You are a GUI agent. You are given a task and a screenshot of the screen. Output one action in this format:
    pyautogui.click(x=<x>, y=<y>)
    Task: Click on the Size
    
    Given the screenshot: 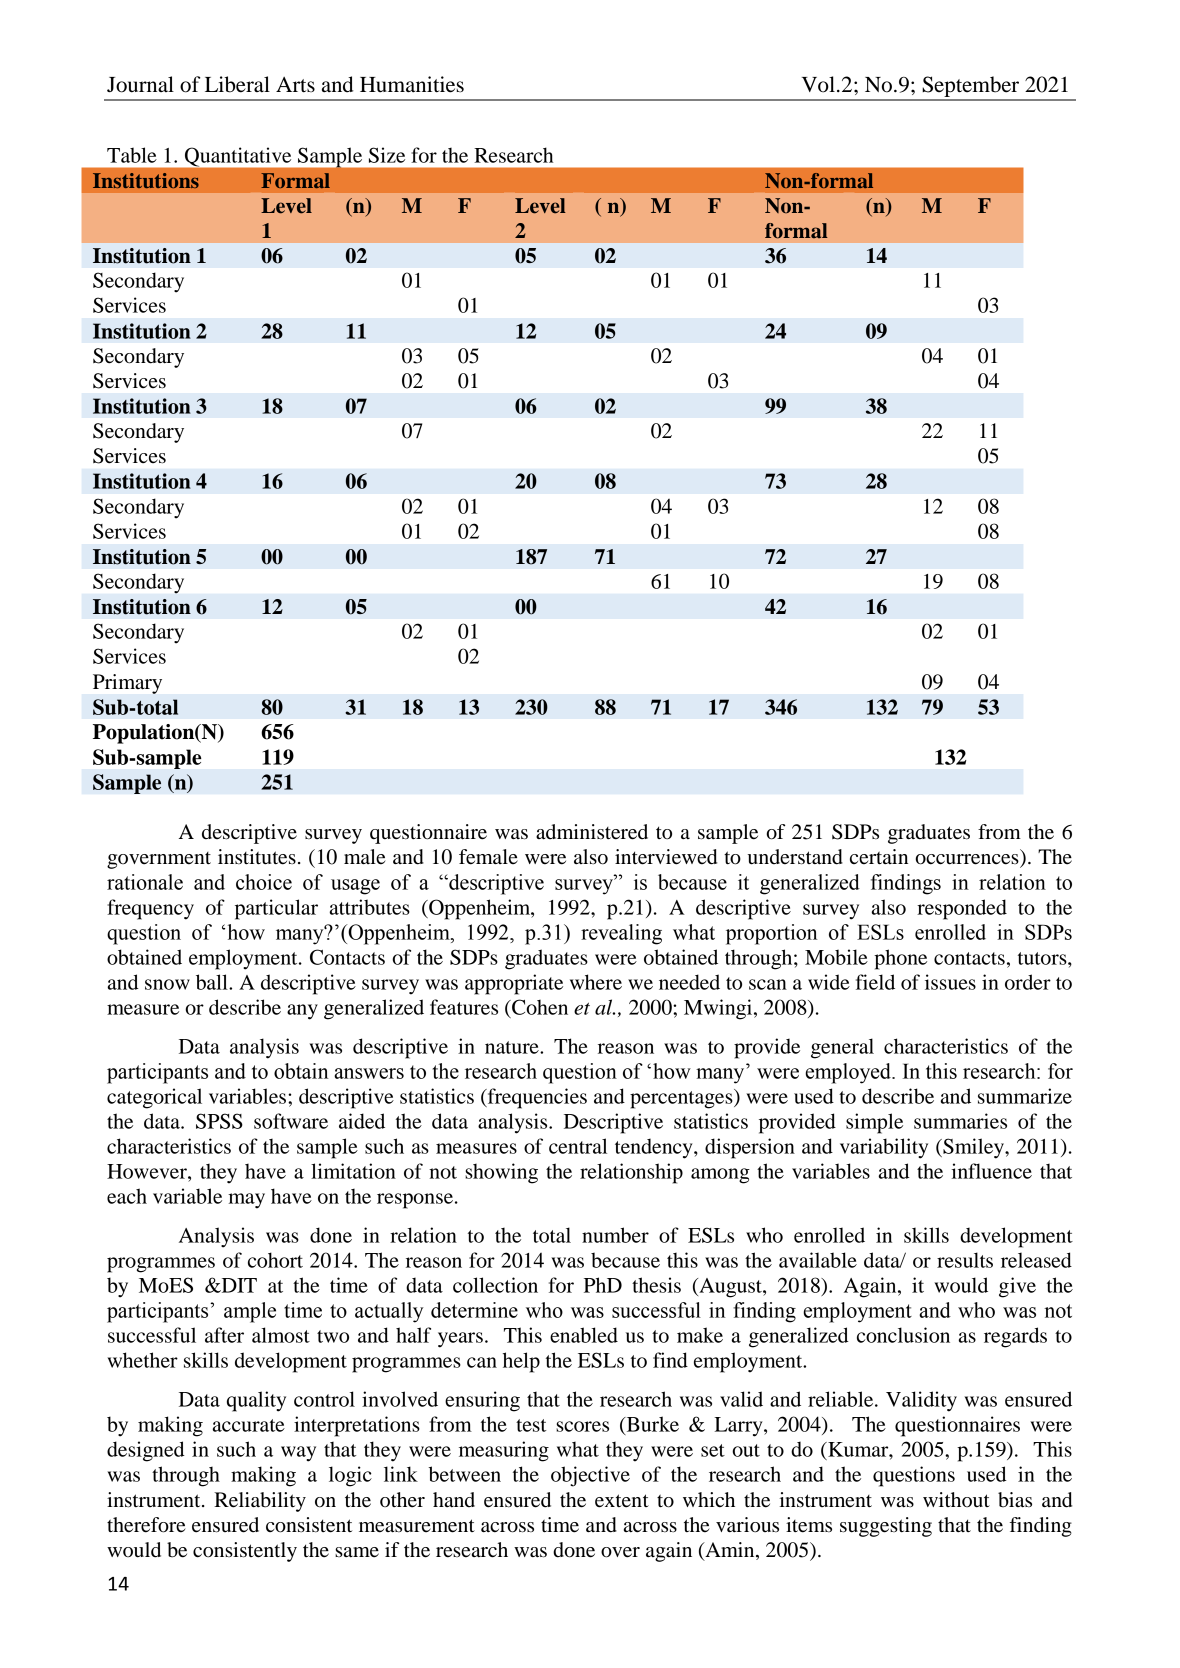 What is the action you would take?
    pyautogui.click(x=387, y=155)
